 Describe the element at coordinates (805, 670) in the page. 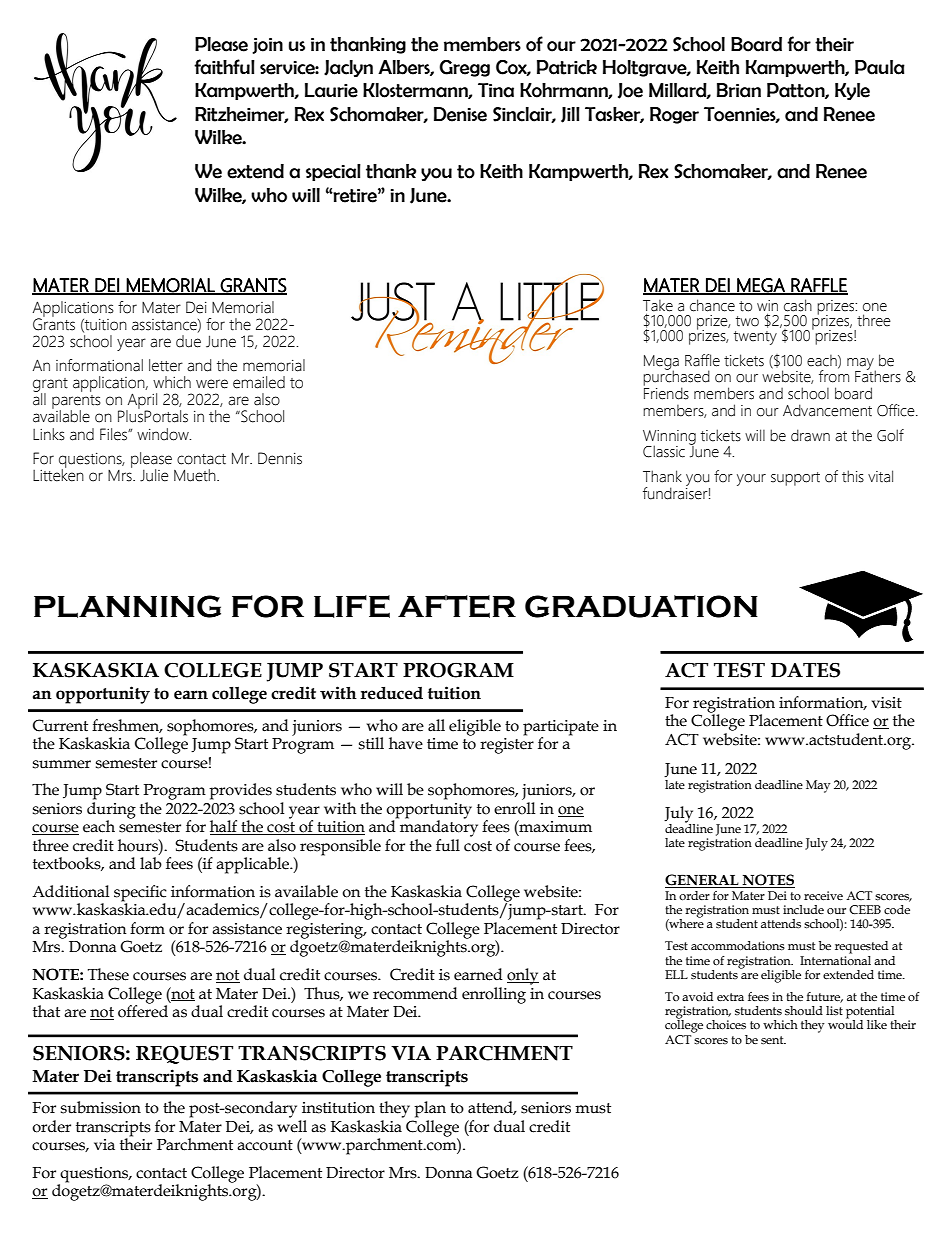

I see `DATES` at that location.
